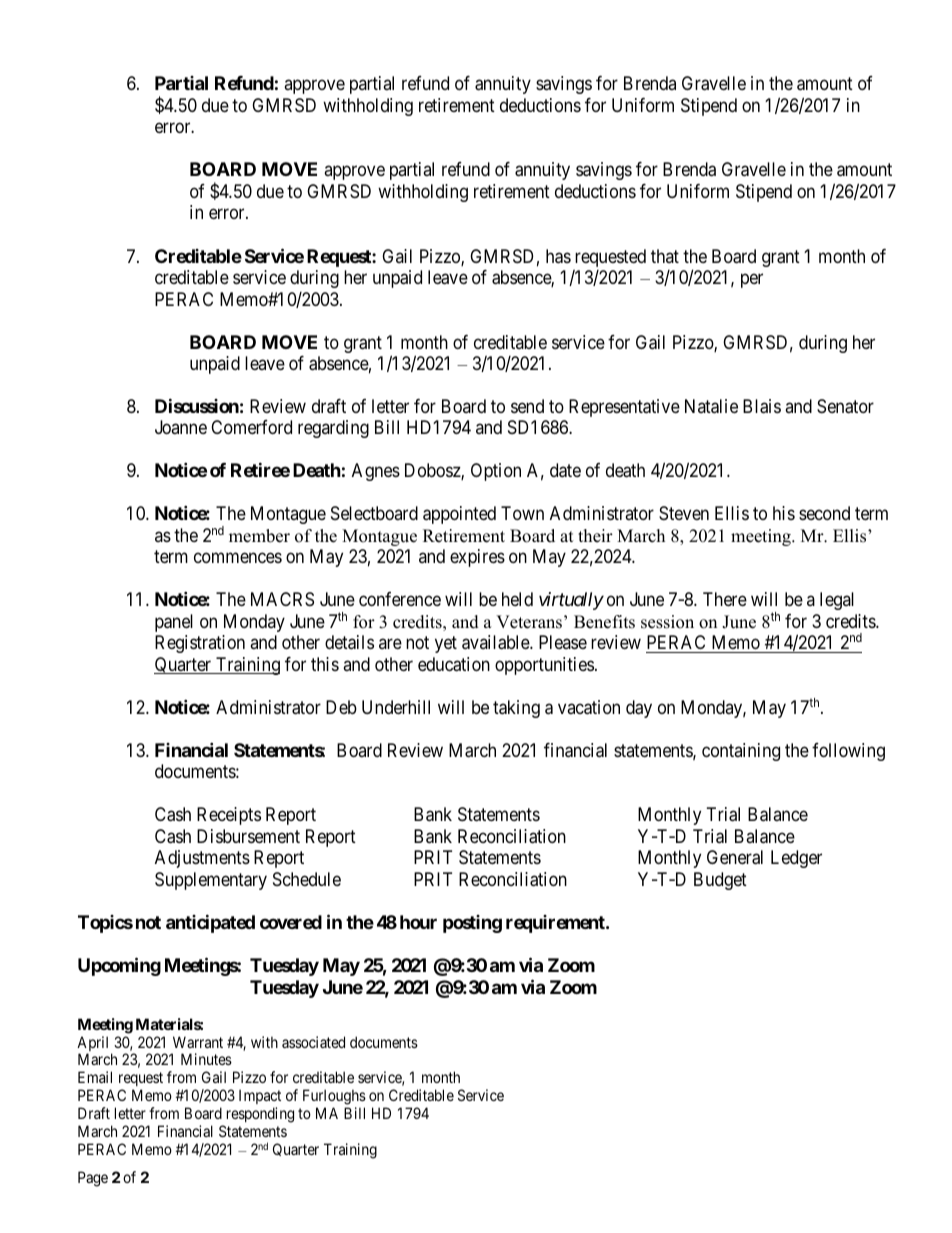  What do you see at coordinates (472, 924) in the page?
I see `posting` at bounding box center [472, 924].
